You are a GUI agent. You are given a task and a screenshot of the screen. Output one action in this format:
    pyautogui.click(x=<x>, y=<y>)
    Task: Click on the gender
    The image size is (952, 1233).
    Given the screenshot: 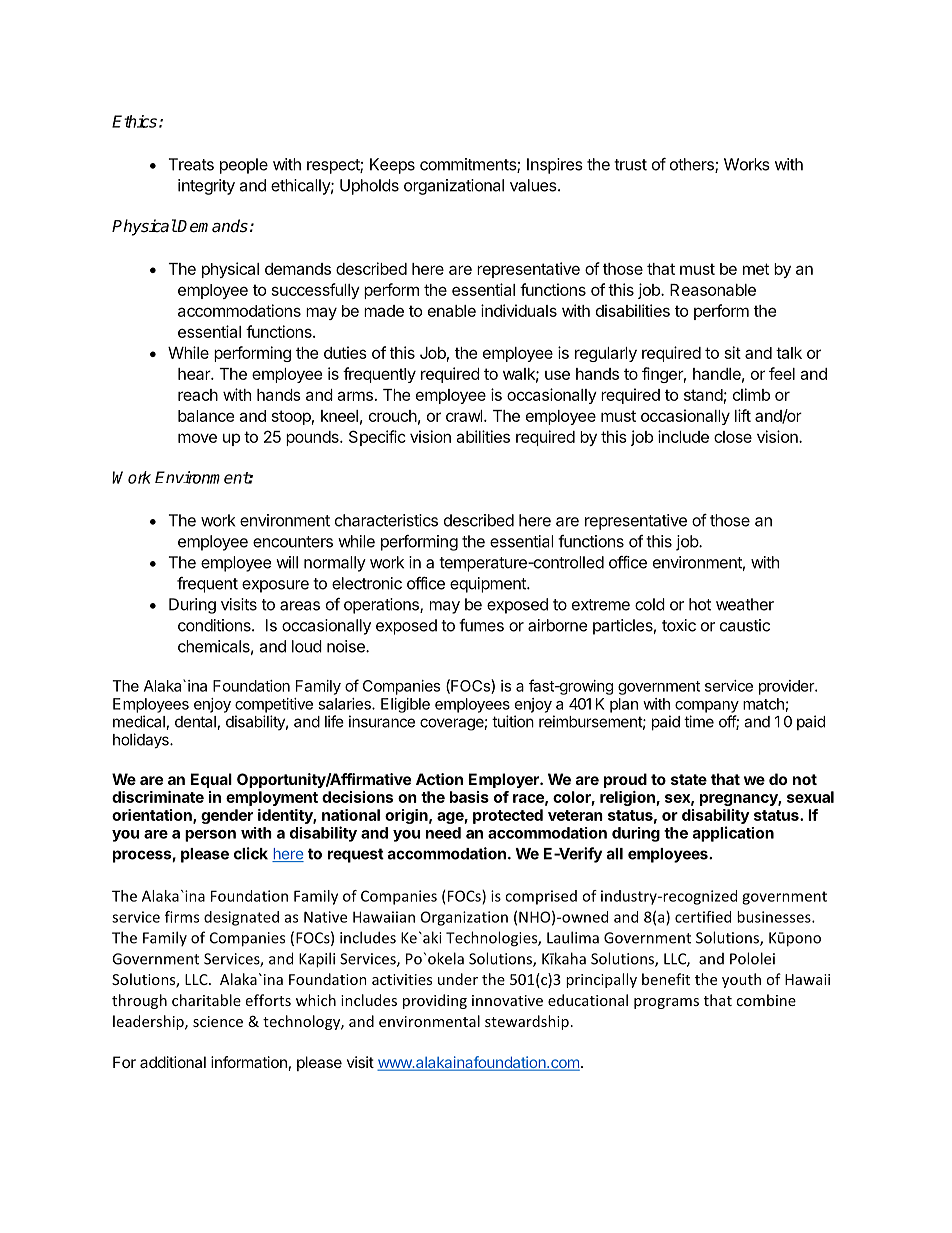 What is the action you would take?
    pyautogui.click(x=227, y=816)
